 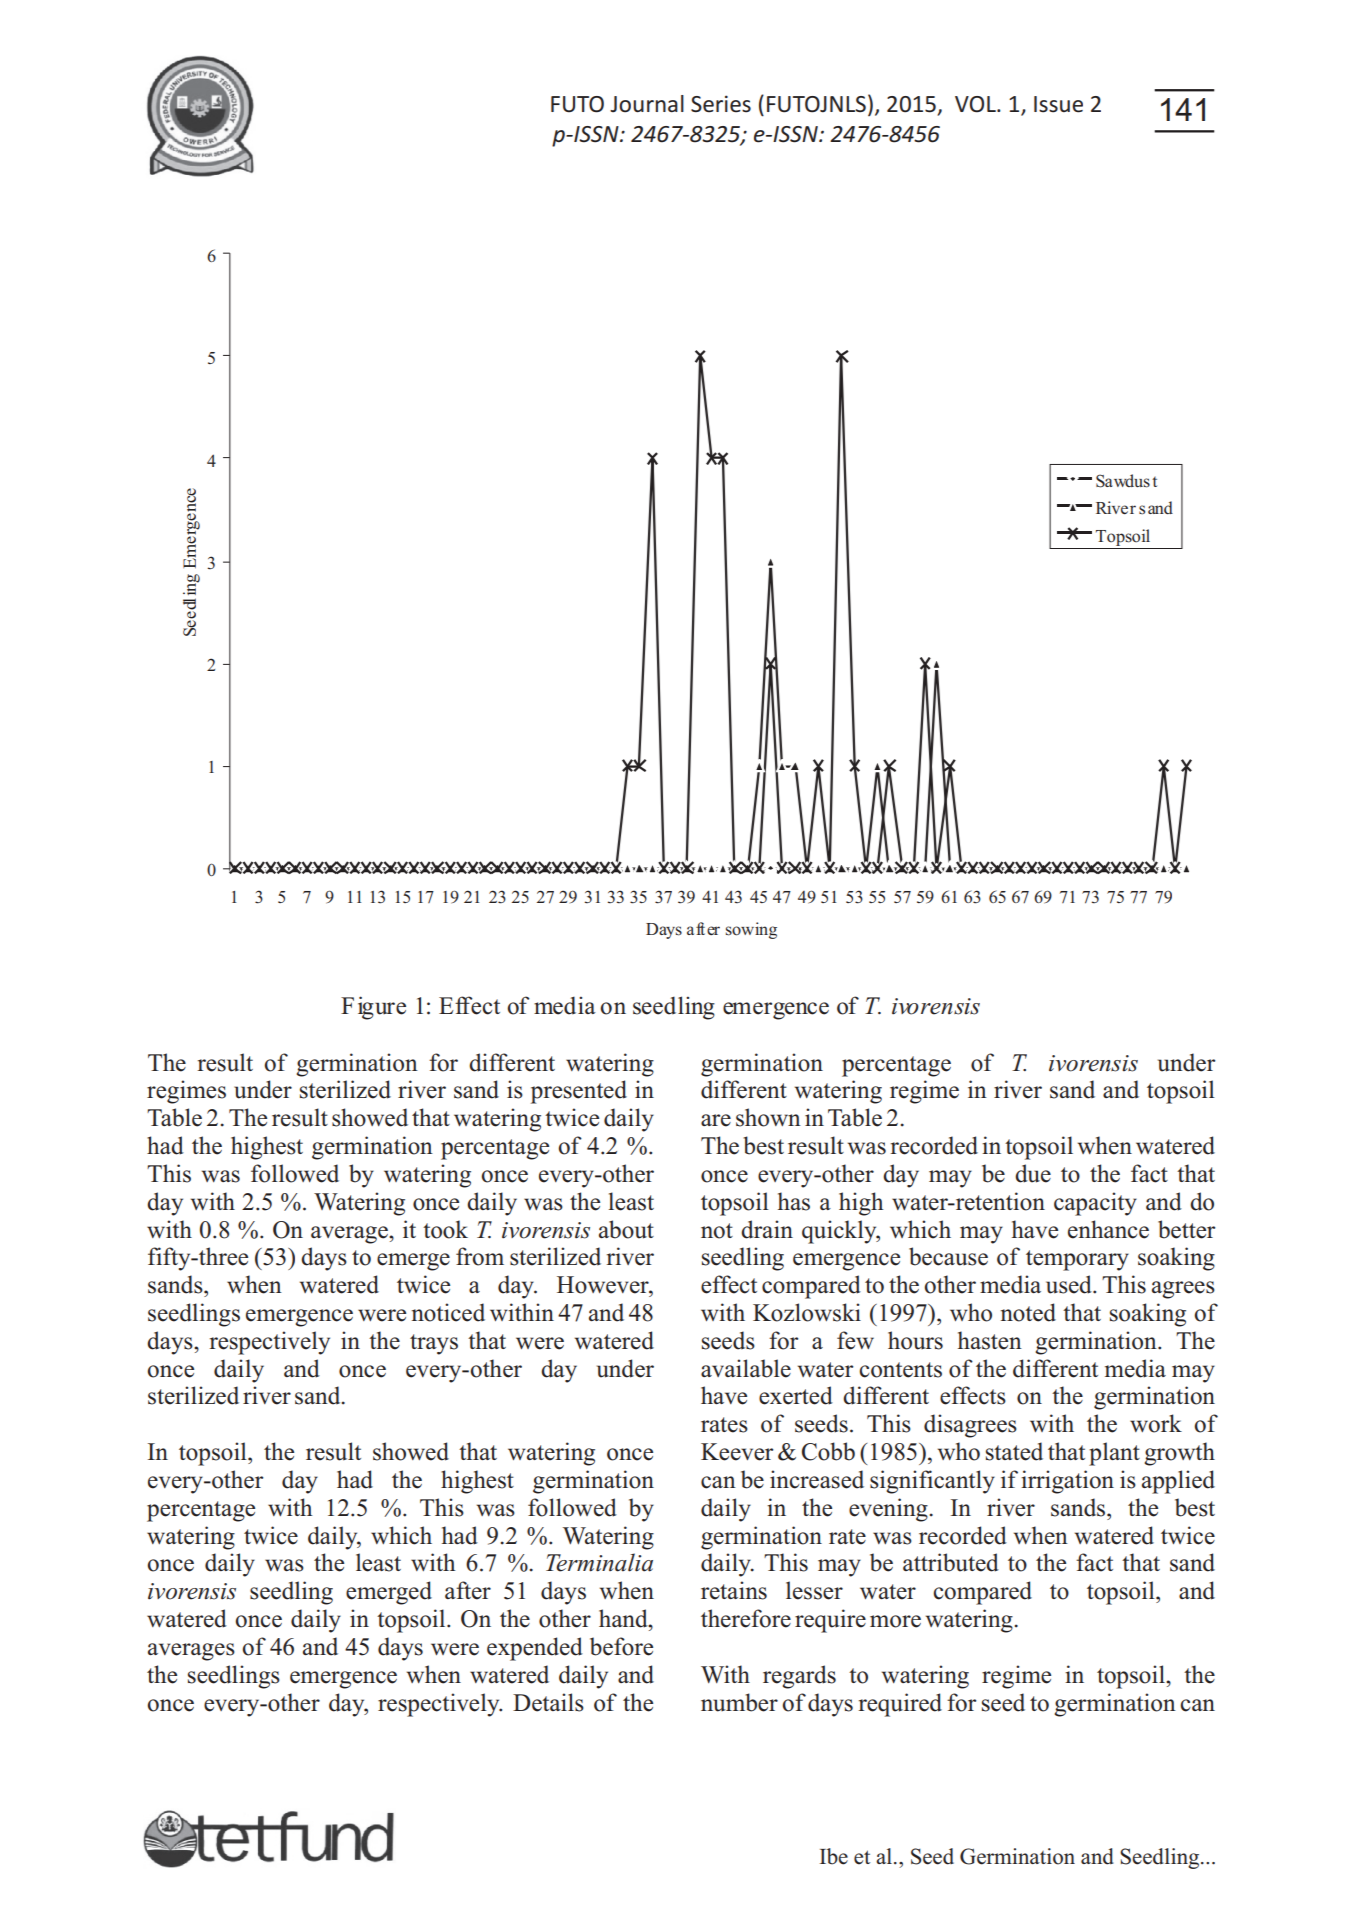 What do you see at coordinates (1095, 1204) in the screenshot?
I see `capacity` at bounding box center [1095, 1204].
